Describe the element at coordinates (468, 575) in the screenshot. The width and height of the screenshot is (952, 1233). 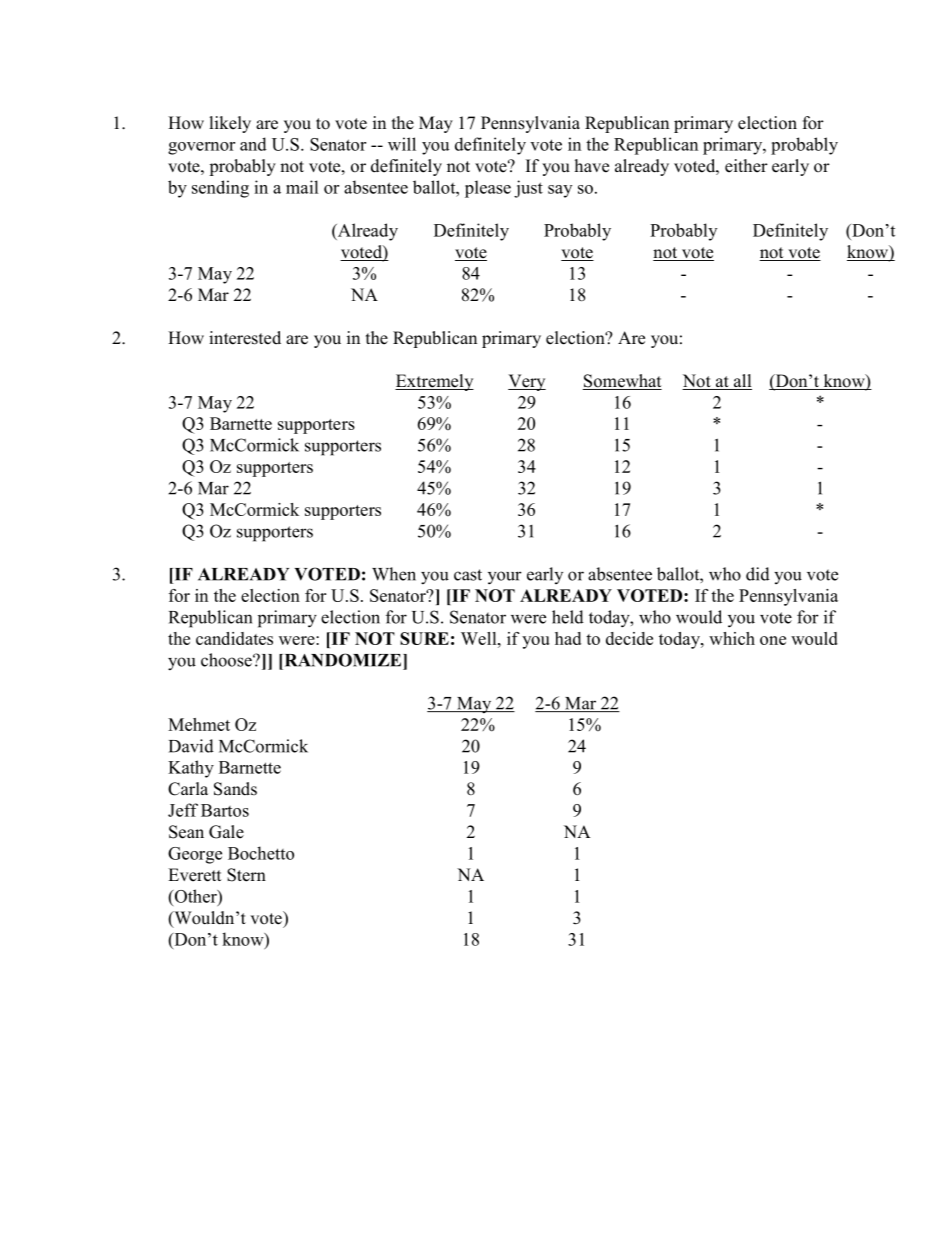
I see `cast` at that location.
